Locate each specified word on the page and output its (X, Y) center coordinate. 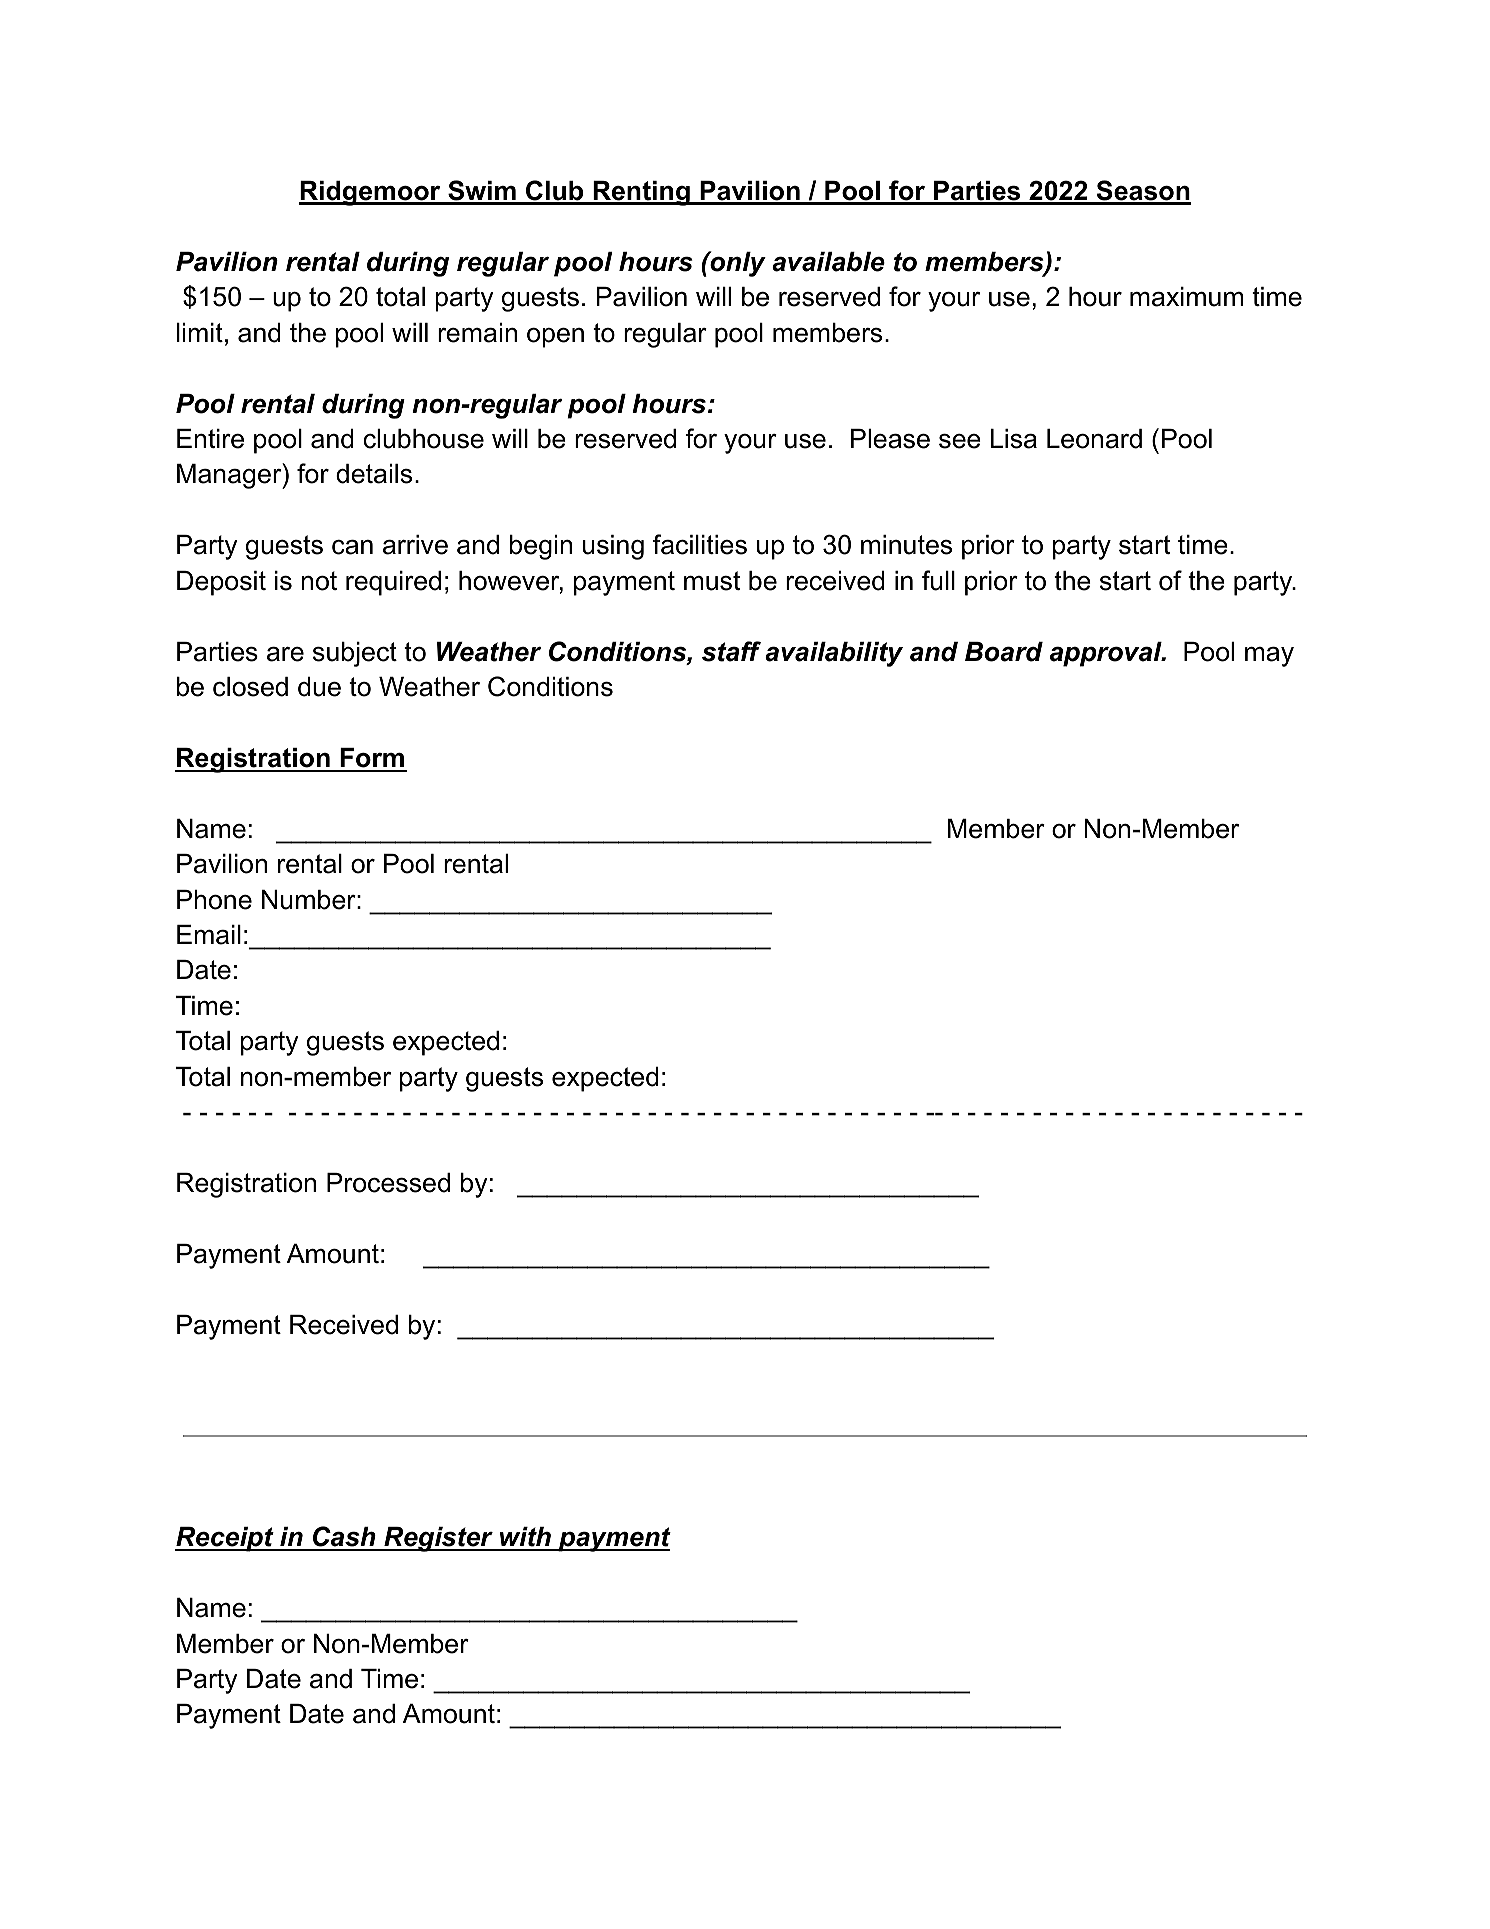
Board (1004, 652)
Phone (214, 900)
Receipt (225, 1539)
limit (200, 332)
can (352, 547)
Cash (344, 1538)
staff (731, 651)
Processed (388, 1183)
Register (438, 1539)
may (1269, 657)
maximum (1186, 297)
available (828, 262)
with (525, 1538)
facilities (700, 544)
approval (1107, 654)
